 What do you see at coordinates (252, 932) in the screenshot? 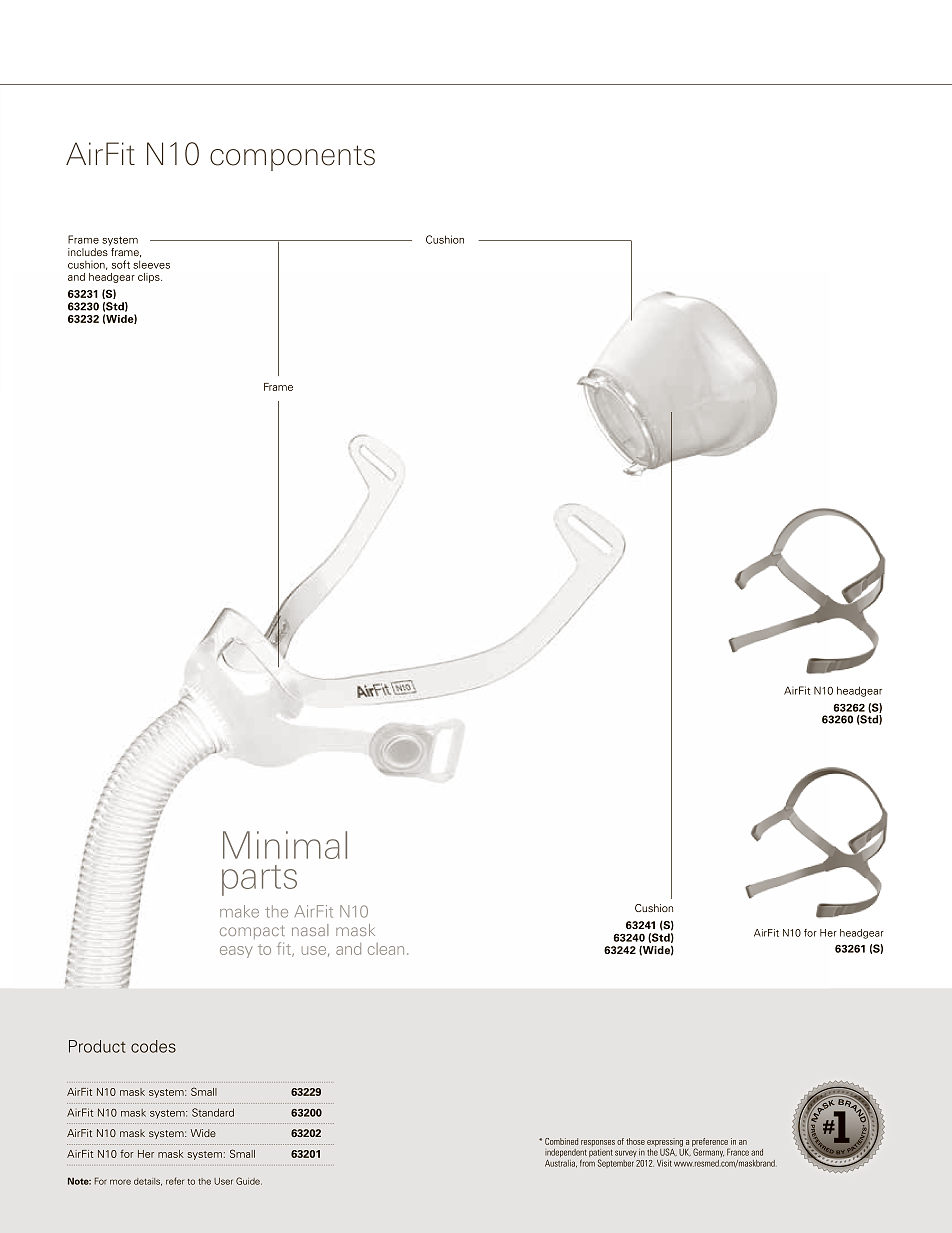
I see `compact` at bounding box center [252, 932].
